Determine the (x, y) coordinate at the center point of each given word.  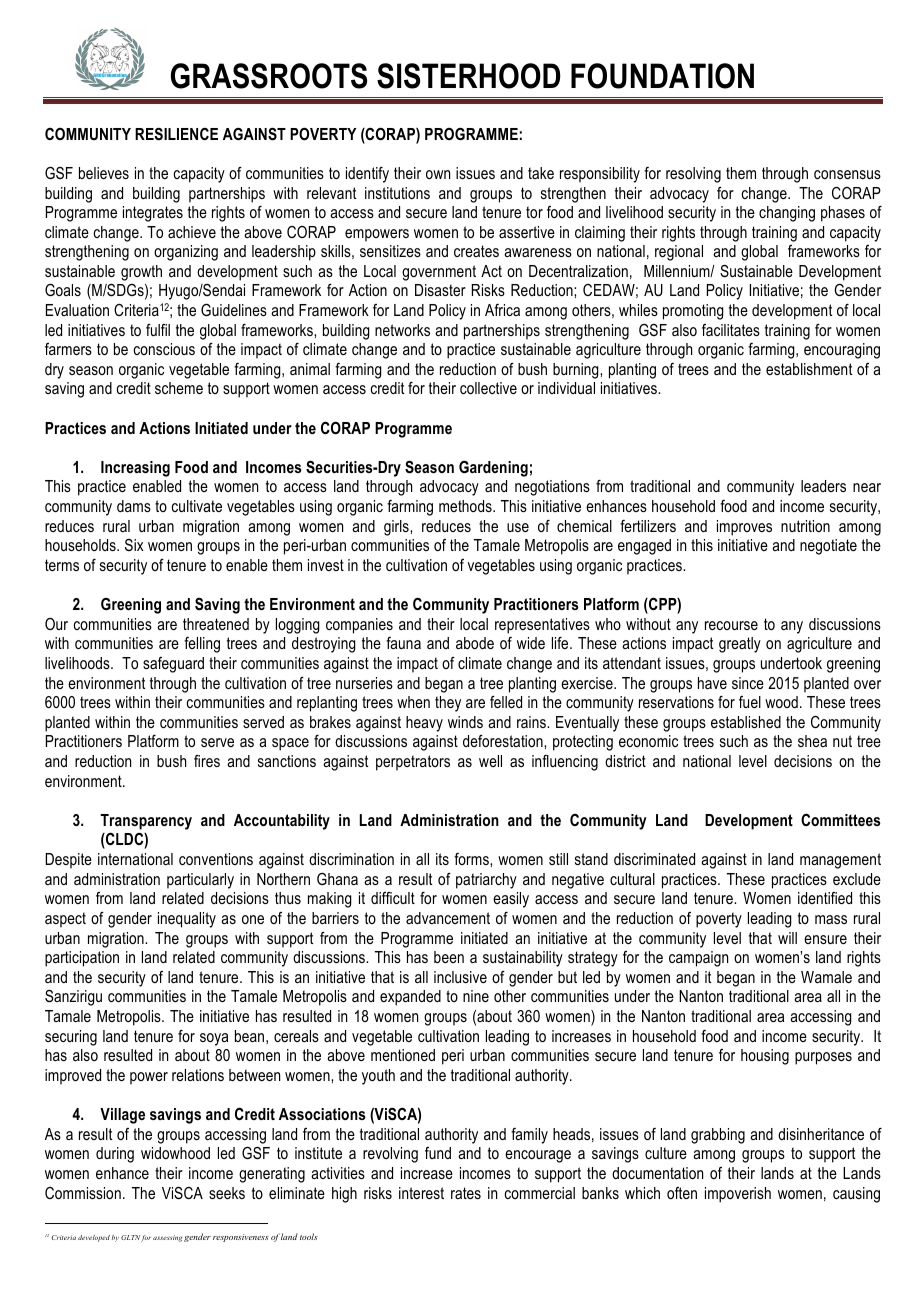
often (682, 1193)
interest (421, 1193)
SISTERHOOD (468, 76)
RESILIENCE (176, 134)
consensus (847, 174)
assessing (167, 1238)
